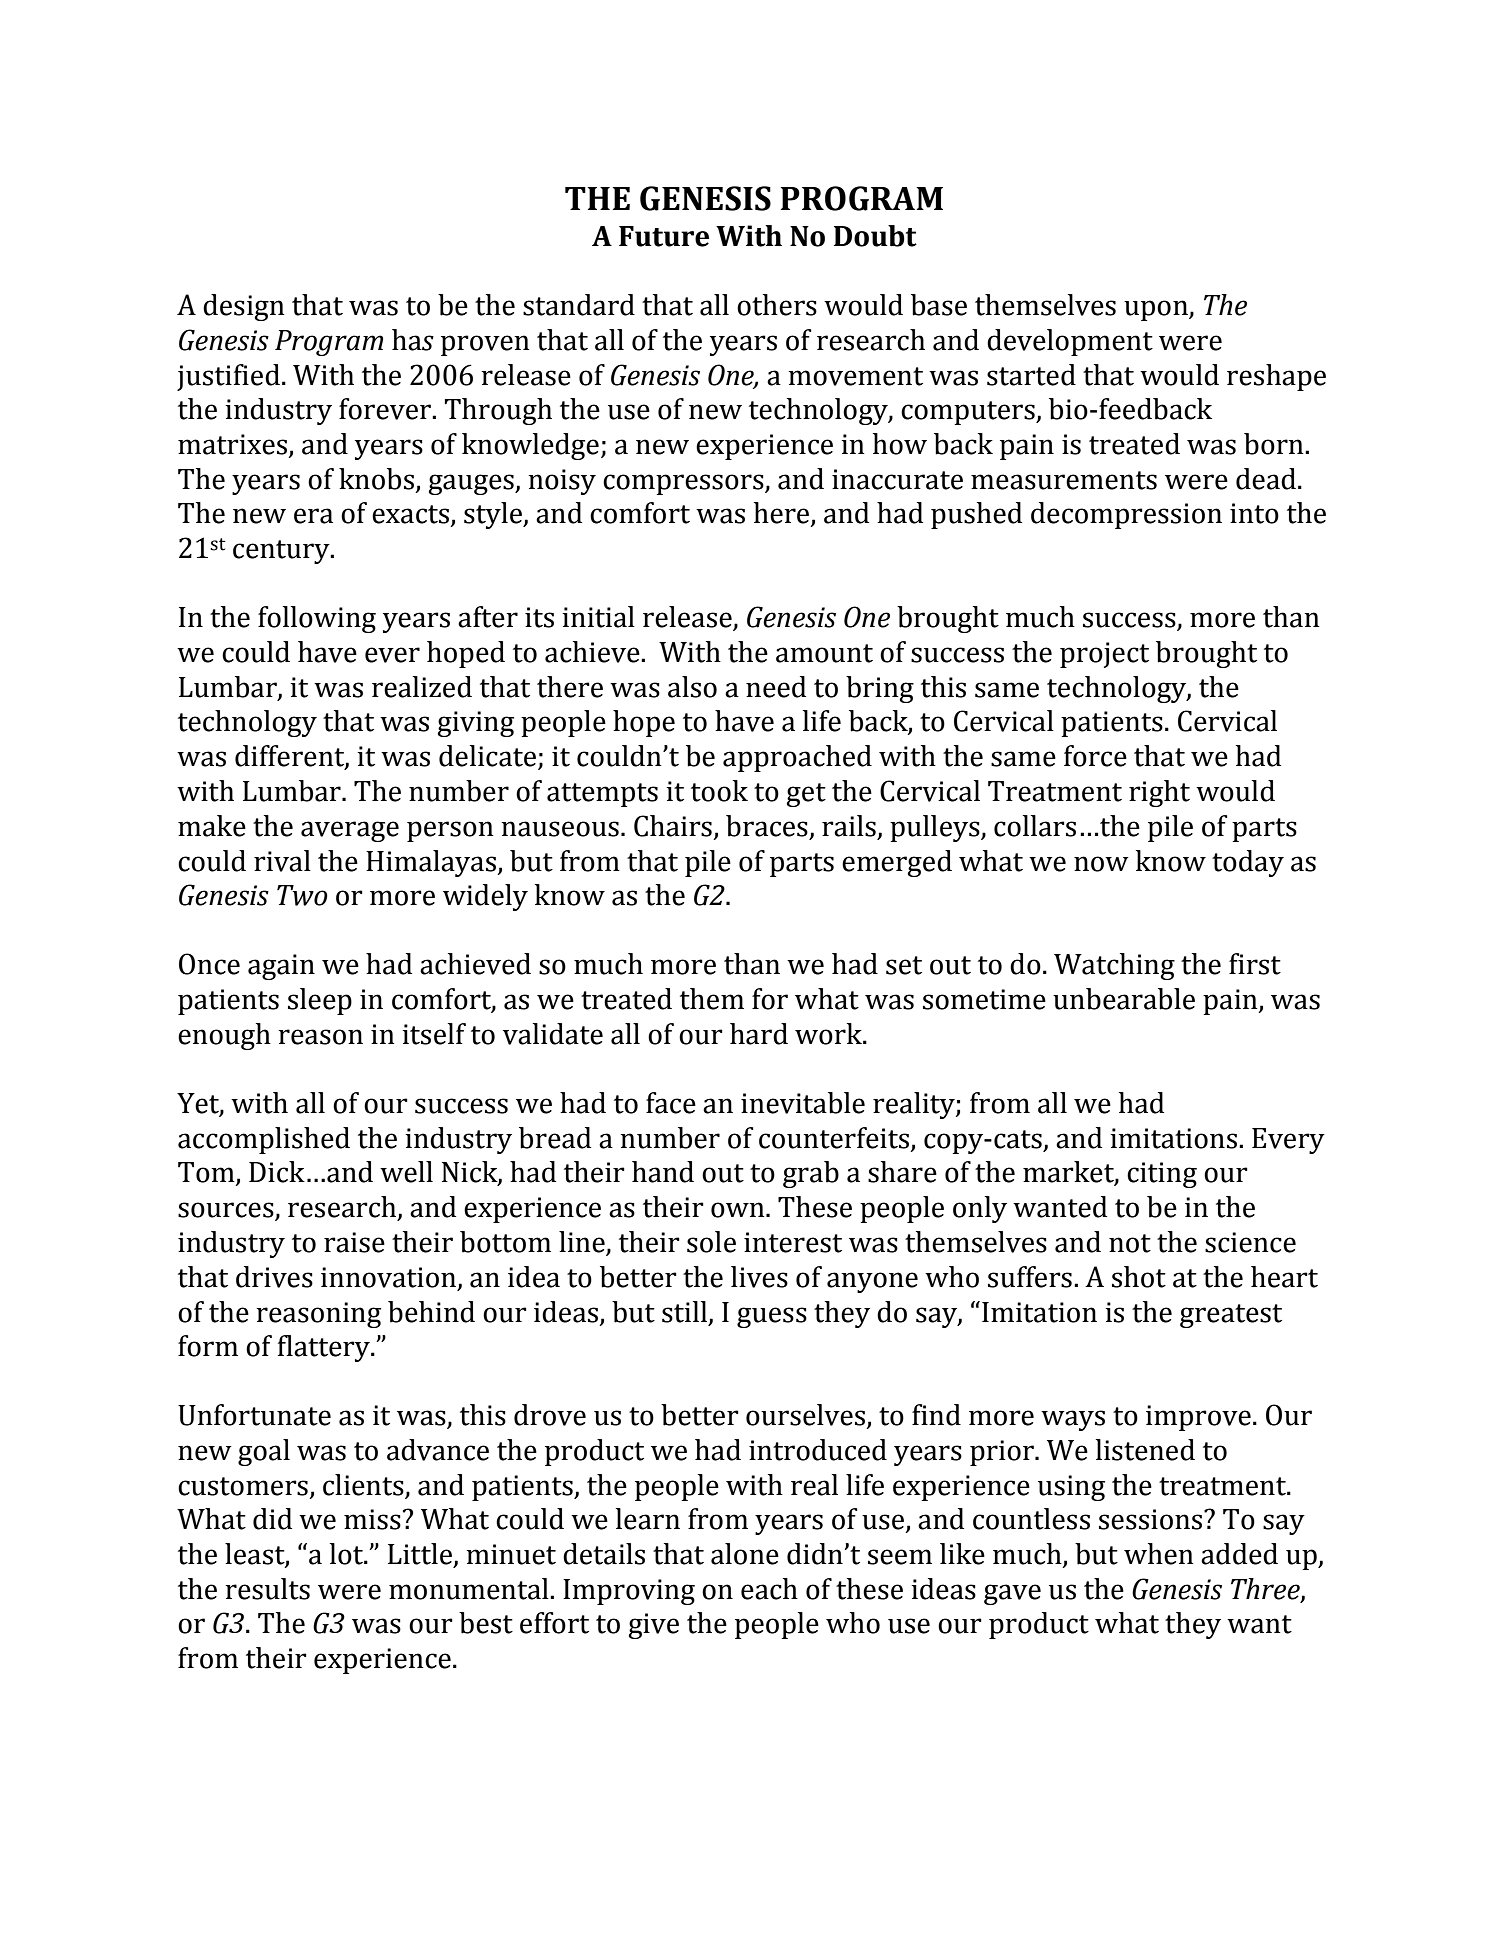 The image size is (1509, 1953). Describe the element at coordinates (811, 1174) in the image. I see `grab` at that location.
